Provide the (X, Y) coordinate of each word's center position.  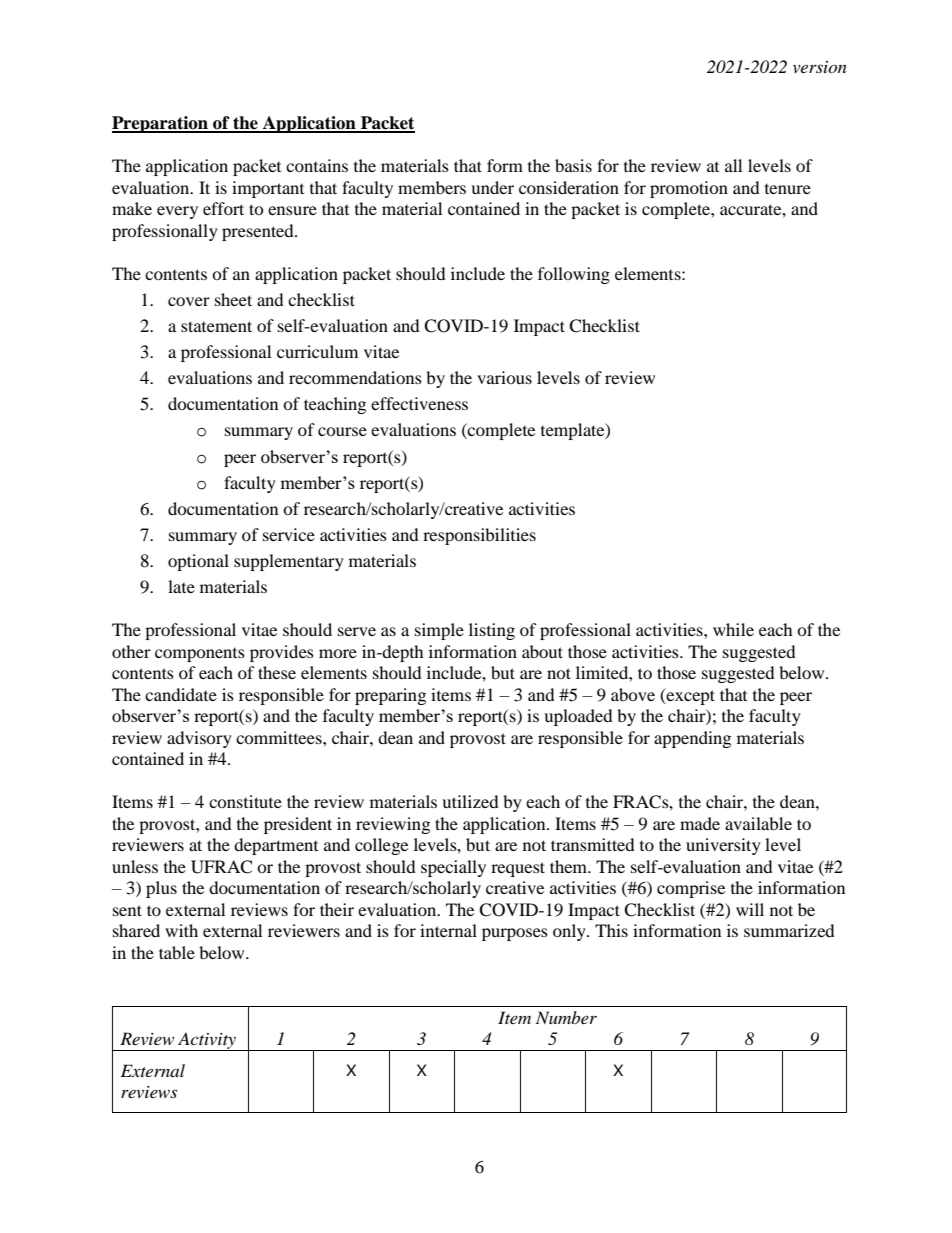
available (758, 823)
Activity (207, 1041)
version (820, 67)
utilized (470, 801)
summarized (789, 930)
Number (566, 1017)
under (492, 187)
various (504, 377)
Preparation (161, 124)
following (574, 275)
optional (198, 562)
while (733, 629)
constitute (245, 801)
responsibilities (479, 536)
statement (216, 326)
